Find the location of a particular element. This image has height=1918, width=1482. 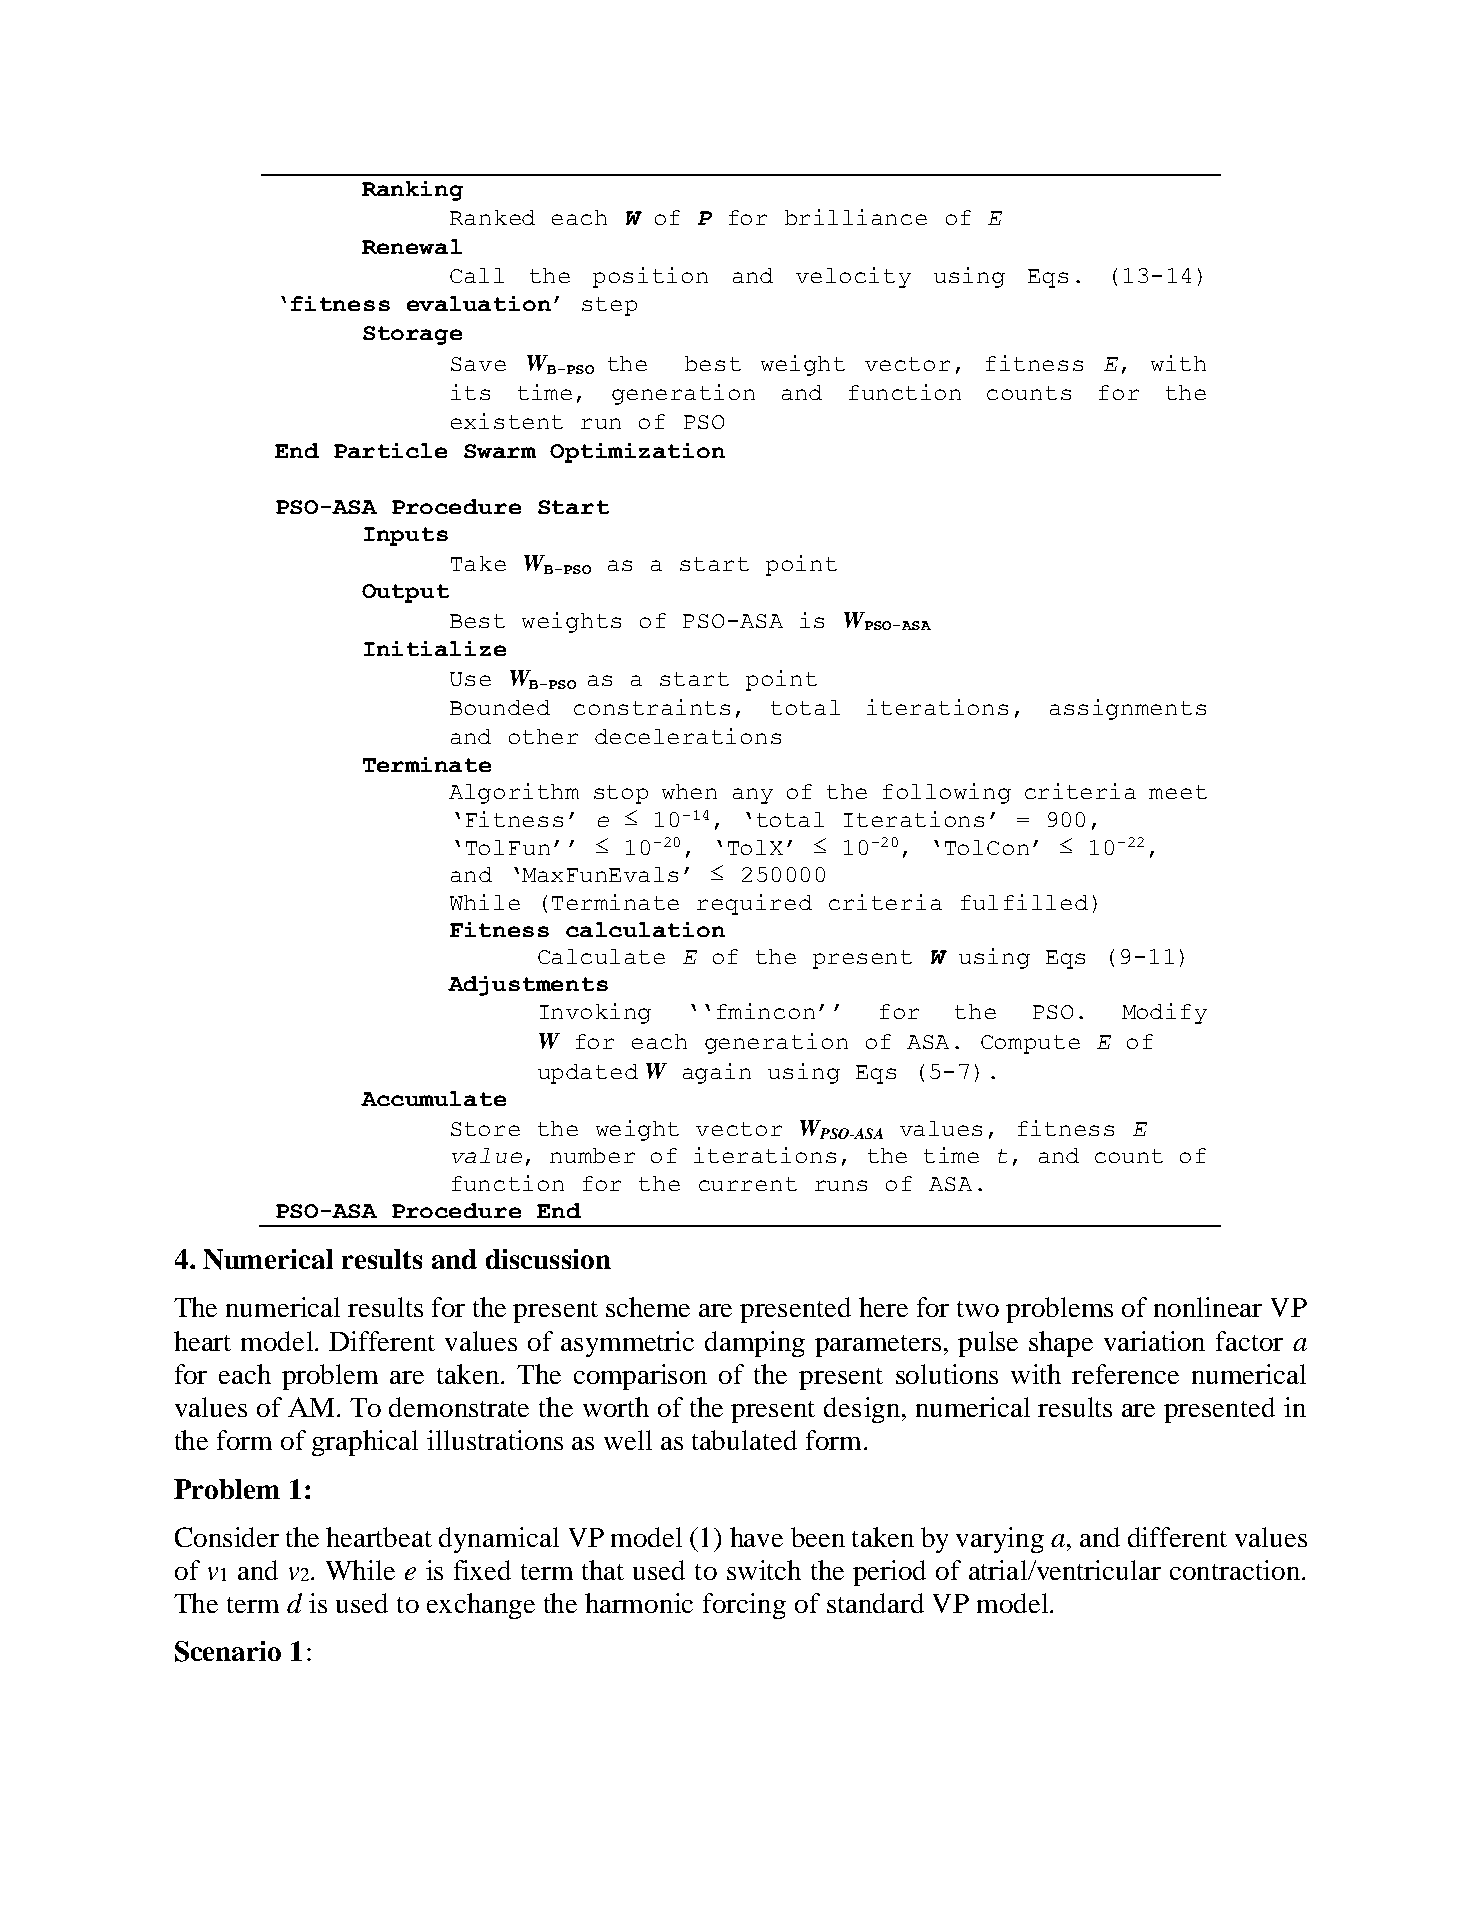

position is located at coordinates (650, 277).
